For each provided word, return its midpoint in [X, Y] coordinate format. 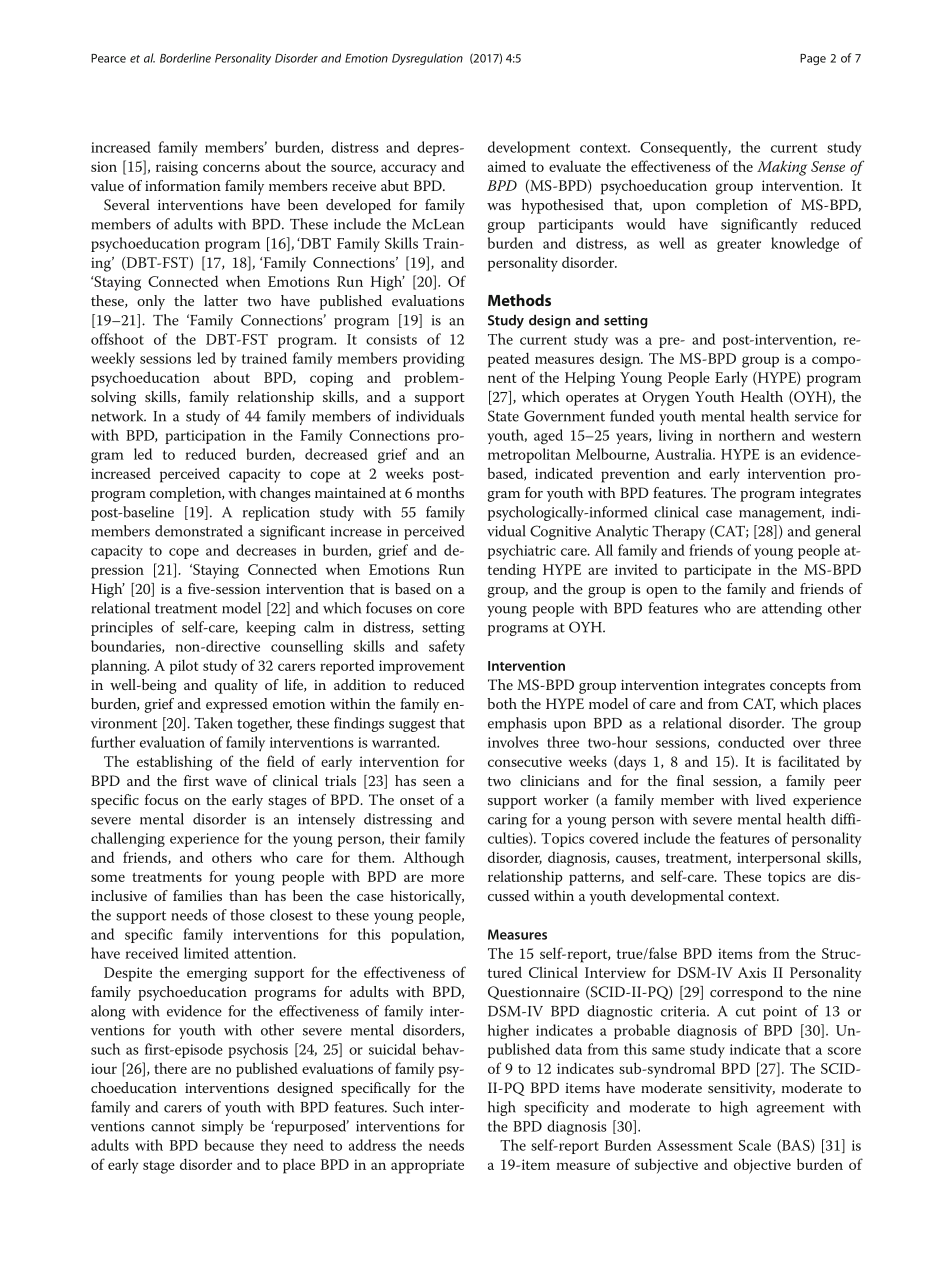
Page [813, 59]
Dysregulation [427, 59]
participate [717, 571]
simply [223, 1127]
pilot [184, 667]
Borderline [185, 58]
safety [447, 647]
